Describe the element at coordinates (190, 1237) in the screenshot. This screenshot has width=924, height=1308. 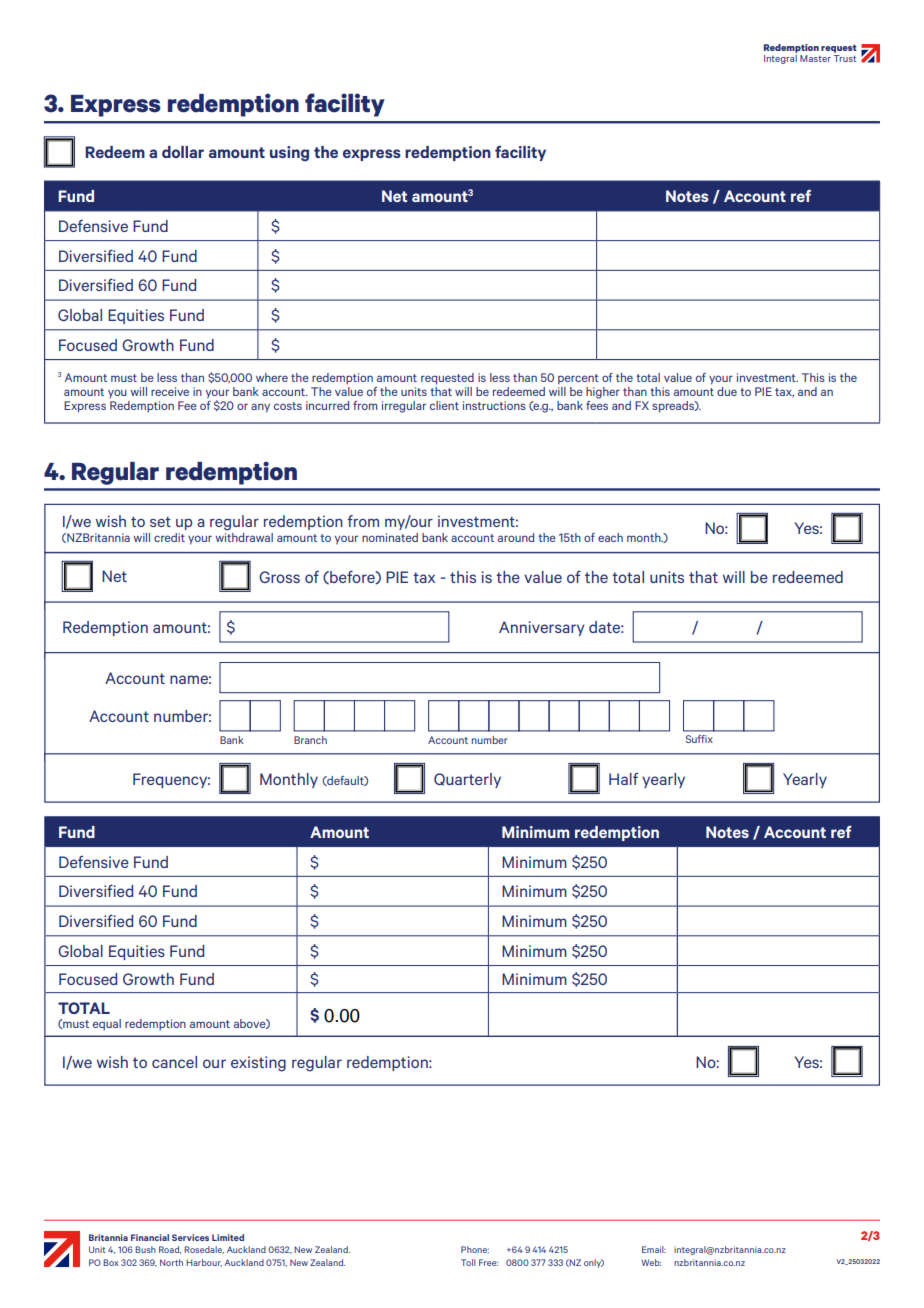
I see `Services` at that location.
